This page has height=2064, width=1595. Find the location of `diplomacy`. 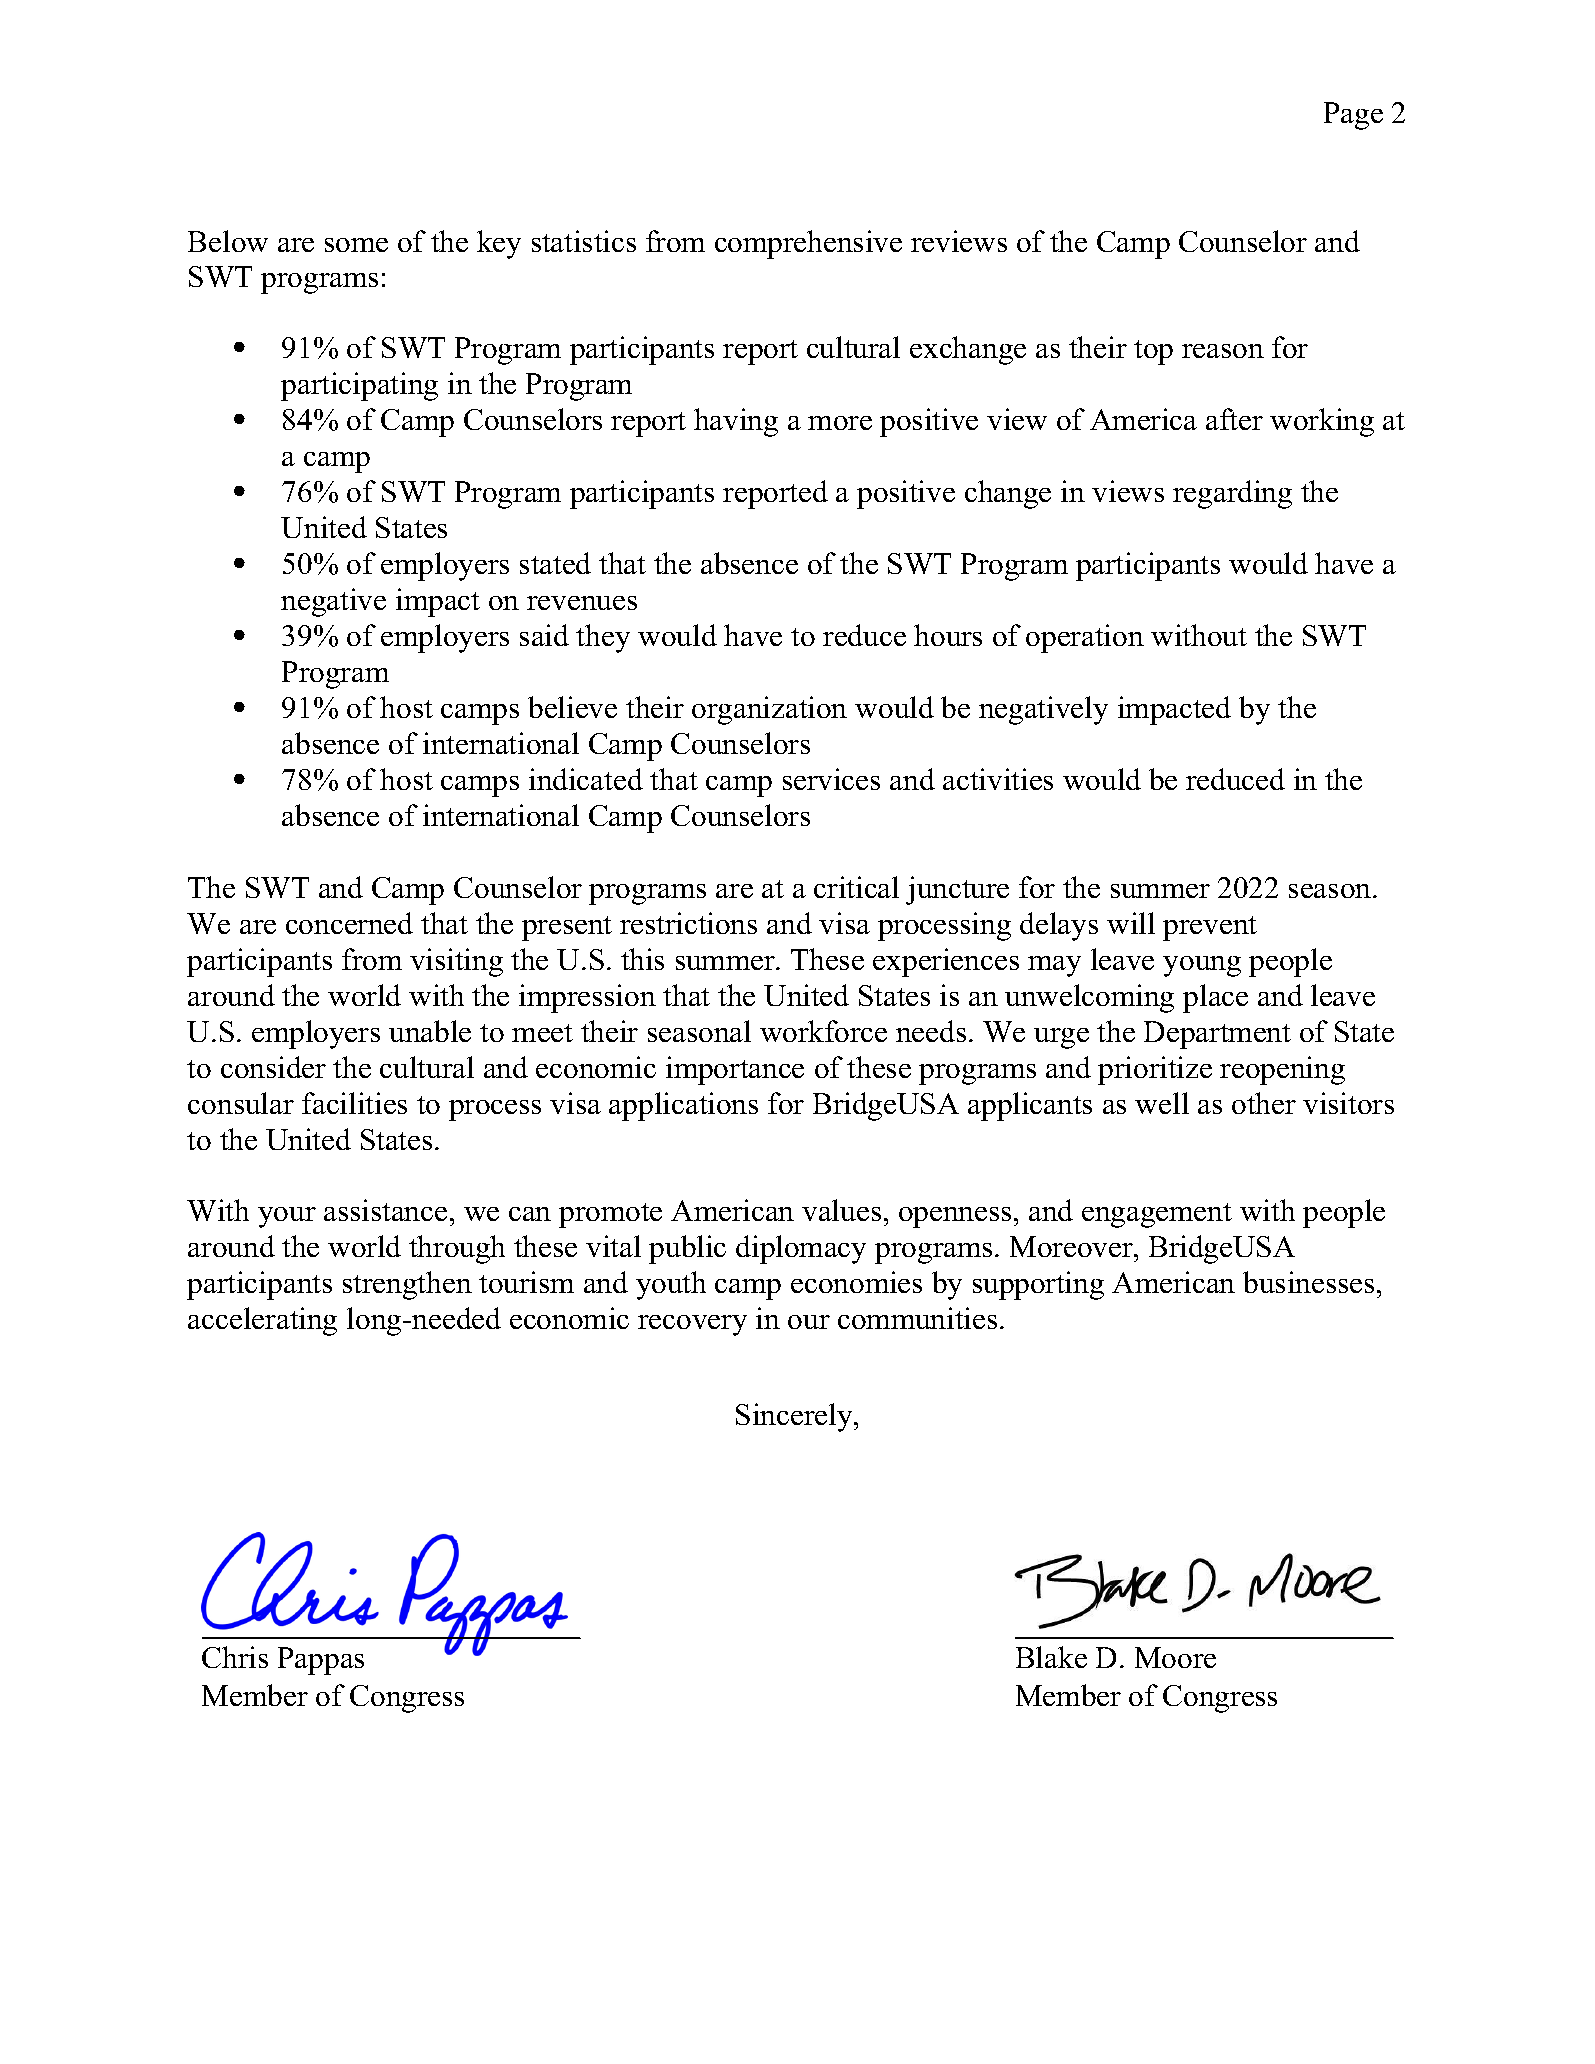

diplomacy is located at coordinates (801, 1249).
